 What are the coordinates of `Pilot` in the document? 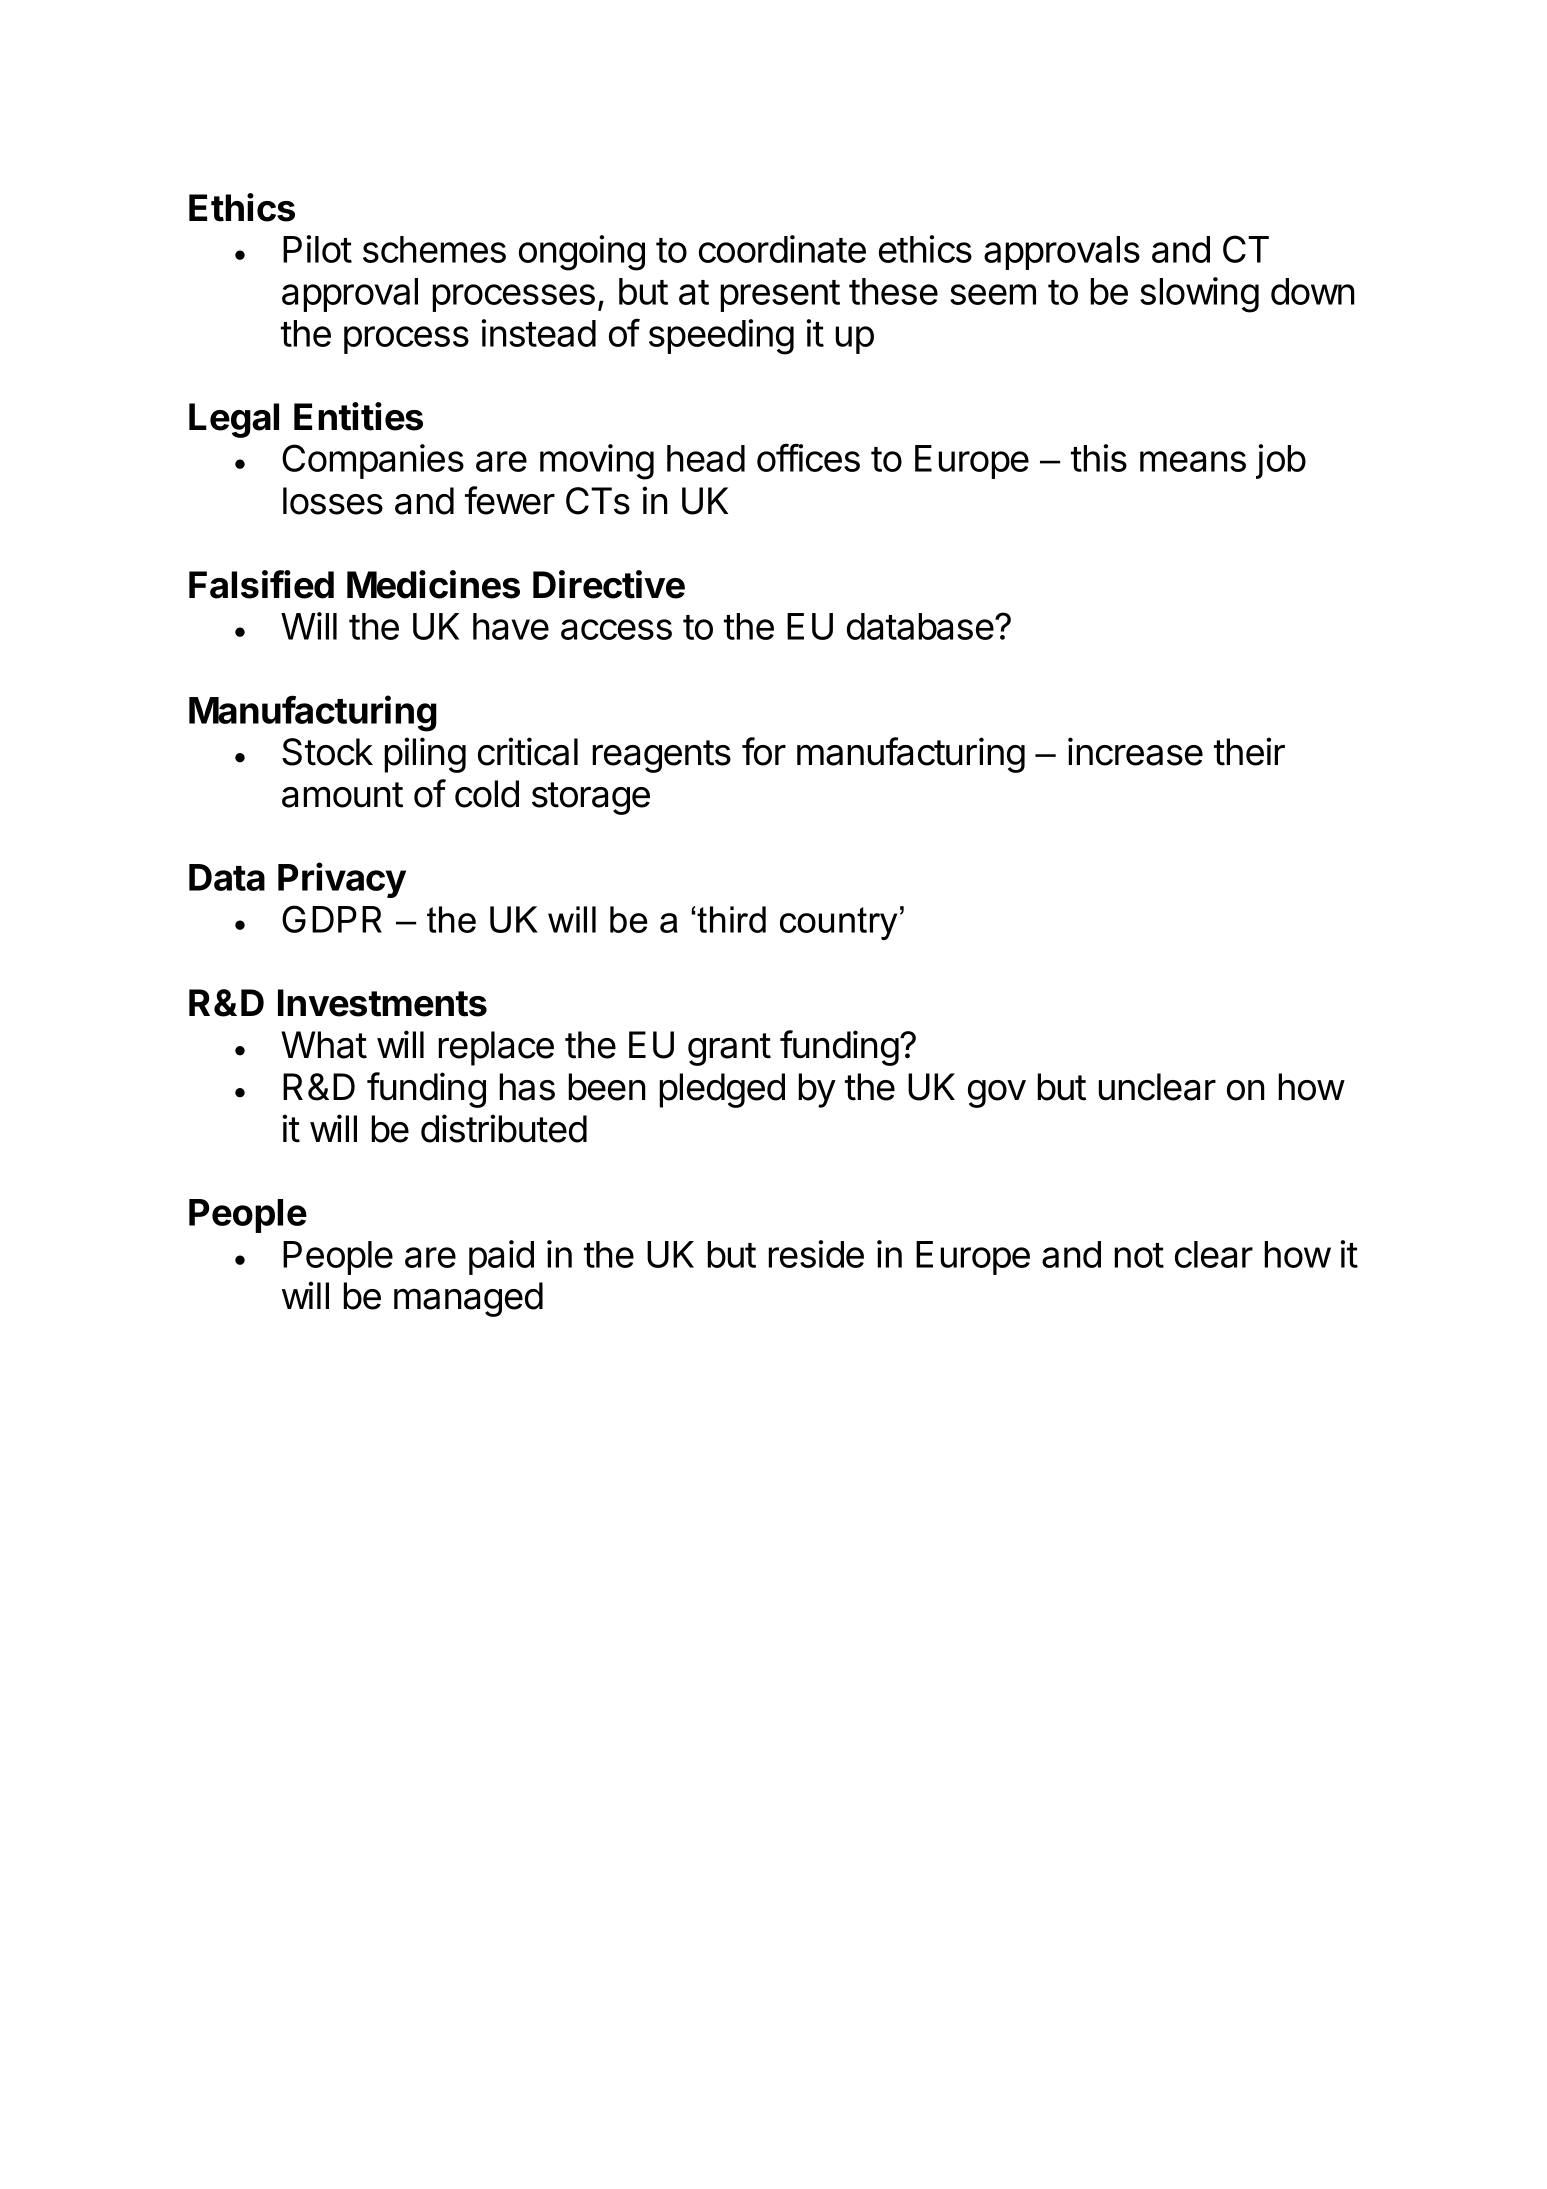 It's located at (317, 249).
